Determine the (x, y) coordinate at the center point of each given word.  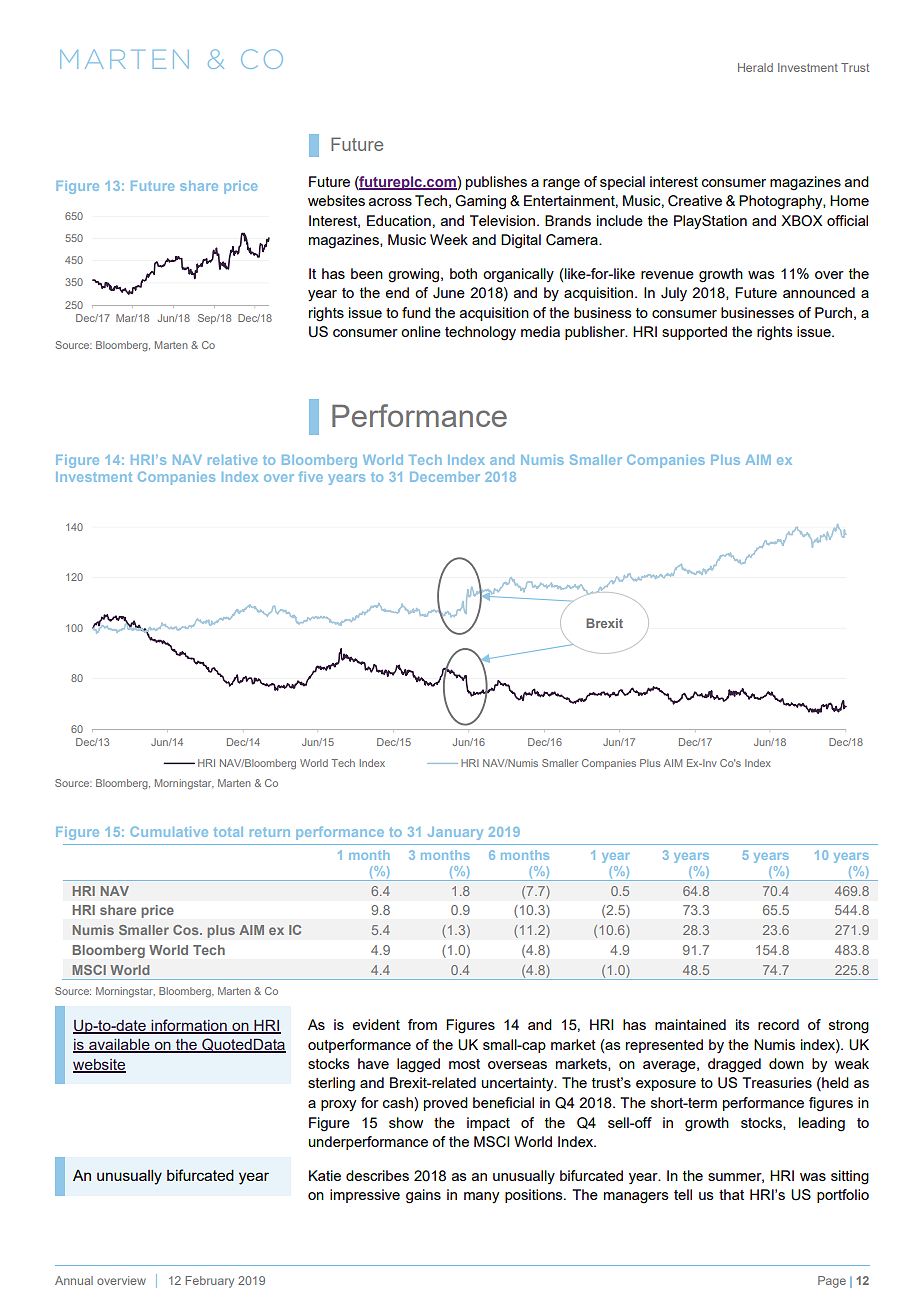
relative (232, 460)
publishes (496, 183)
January (455, 833)
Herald (755, 67)
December (445, 477)
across (390, 202)
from (422, 1024)
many (481, 1197)
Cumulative (169, 831)
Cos (187, 930)
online (421, 331)
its (743, 1024)
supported (694, 333)
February (209, 1282)
